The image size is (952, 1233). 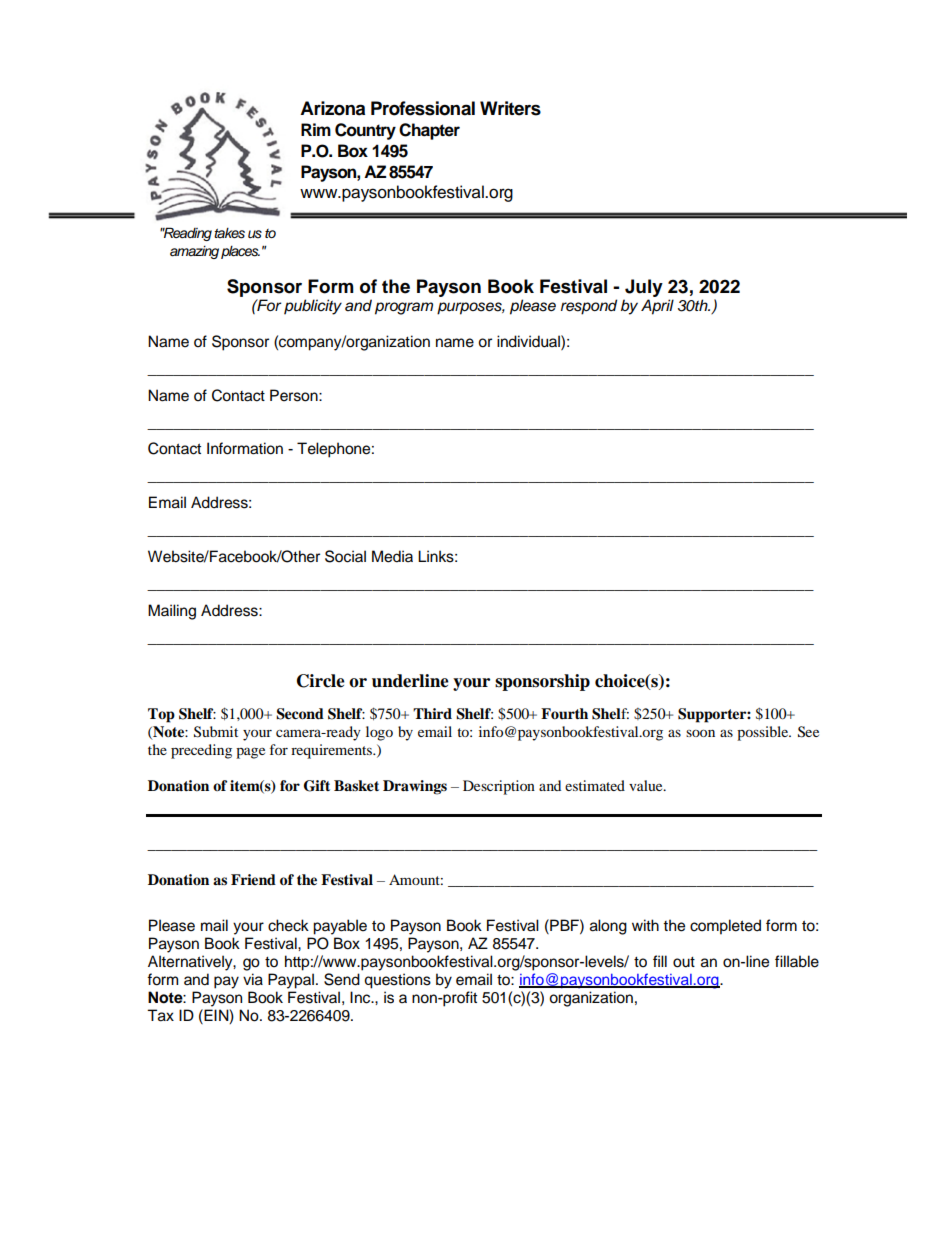 What do you see at coordinates (684, 962) in the page?
I see `out` at bounding box center [684, 962].
